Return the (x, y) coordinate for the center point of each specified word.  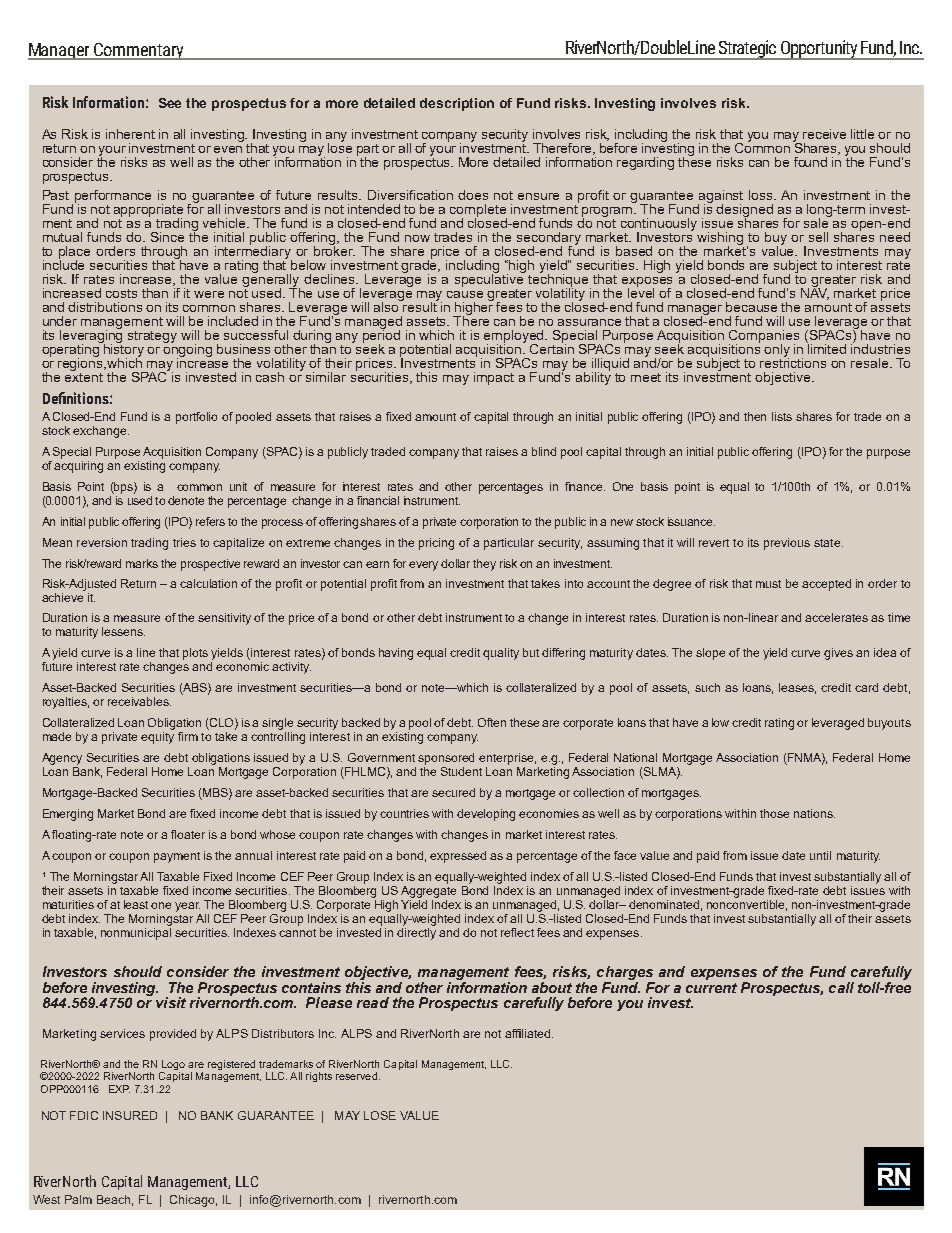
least (138, 904)
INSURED (130, 1115)
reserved (356, 1076)
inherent (130, 134)
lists (782, 416)
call (841, 987)
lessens (123, 631)
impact (494, 378)
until (820, 855)
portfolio (196, 418)
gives (838, 654)
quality (501, 654)
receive (824, 134)
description (457, 104)
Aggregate (428, 890)
